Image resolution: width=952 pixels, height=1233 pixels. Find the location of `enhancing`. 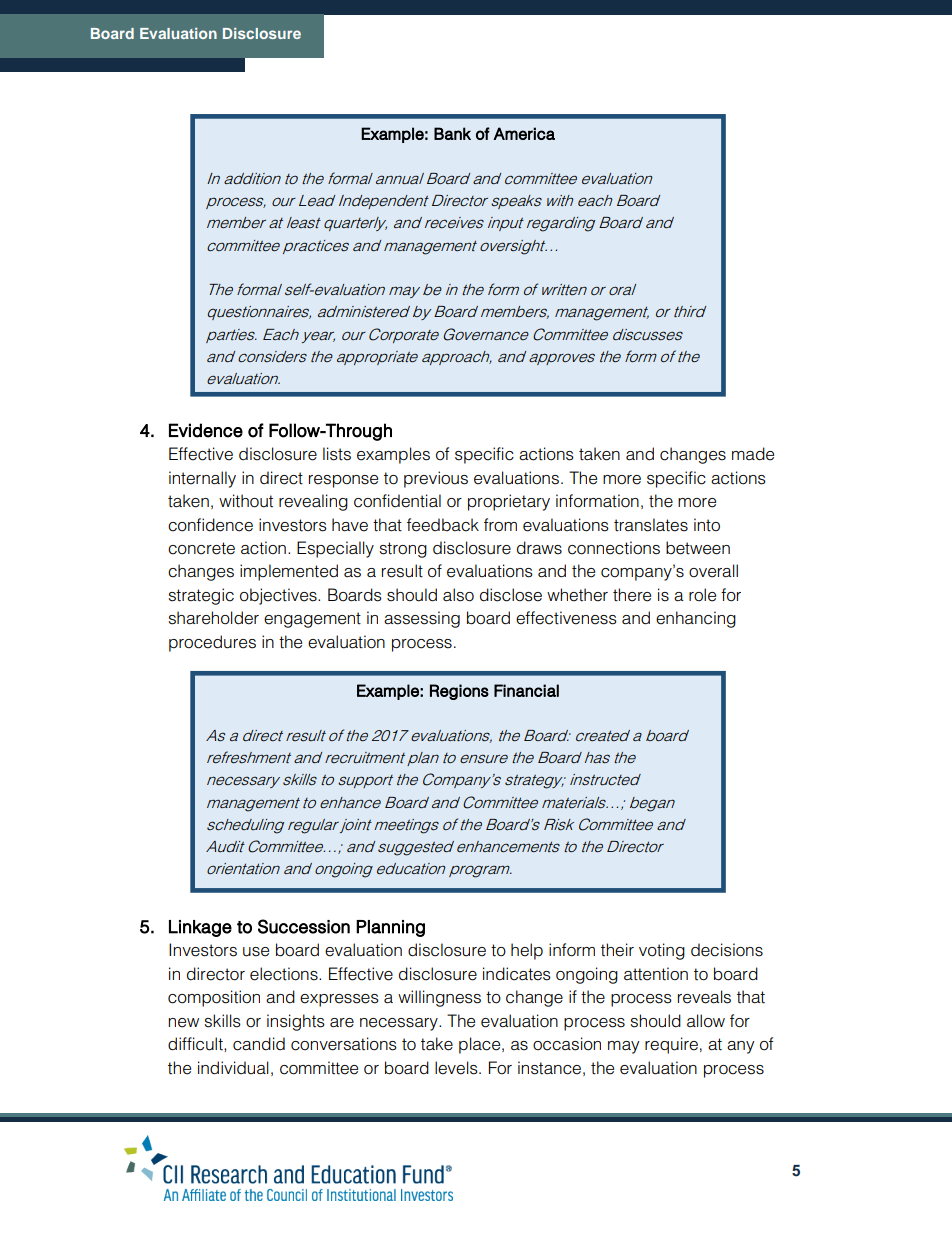

enhancing is located at coordinates (696, 619).
